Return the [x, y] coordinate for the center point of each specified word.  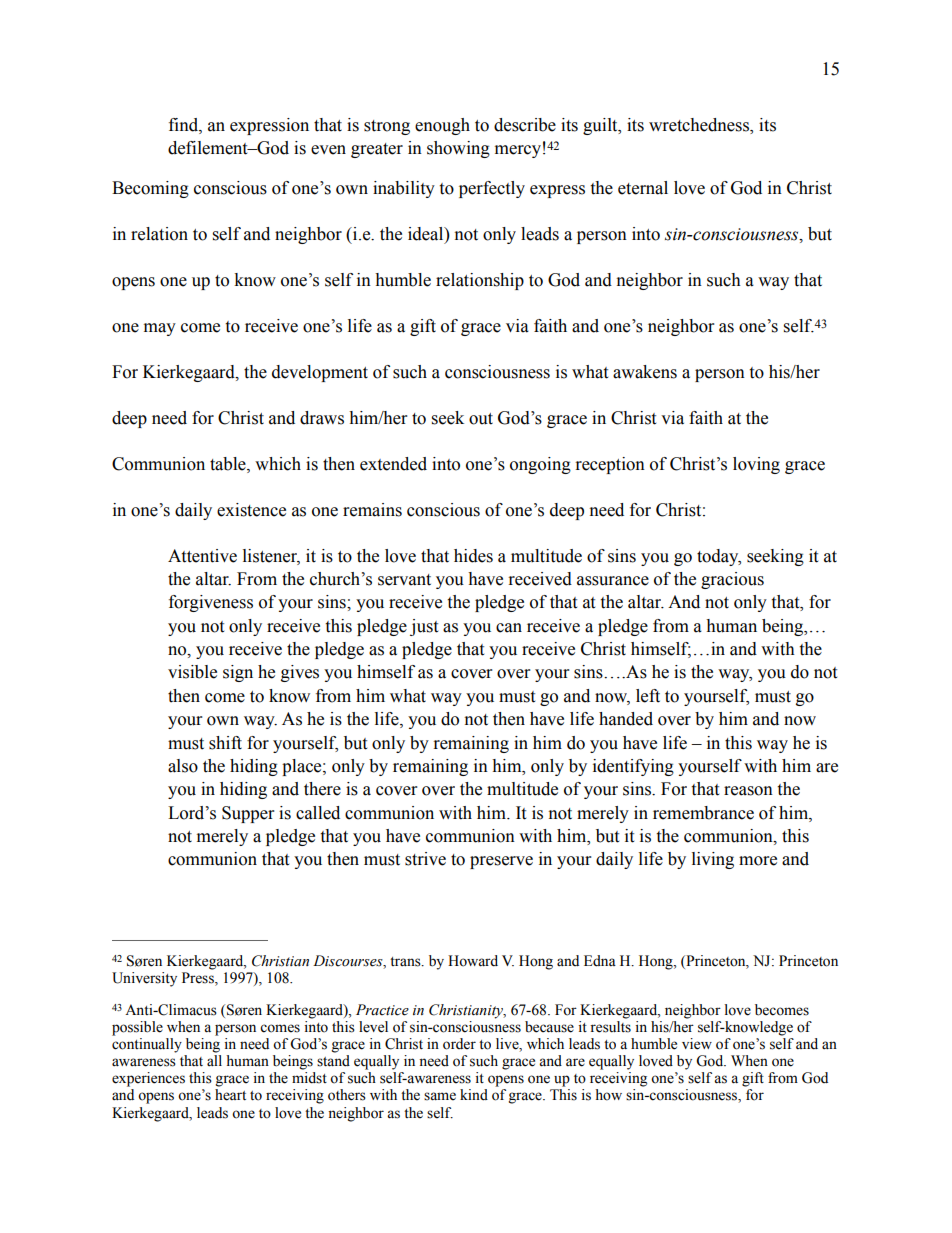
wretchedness [700, 125]
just [424, 627]
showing [458, 149]
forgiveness [211, 603]
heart [230, 1095]
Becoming [150, 189]
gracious [732, 580]
